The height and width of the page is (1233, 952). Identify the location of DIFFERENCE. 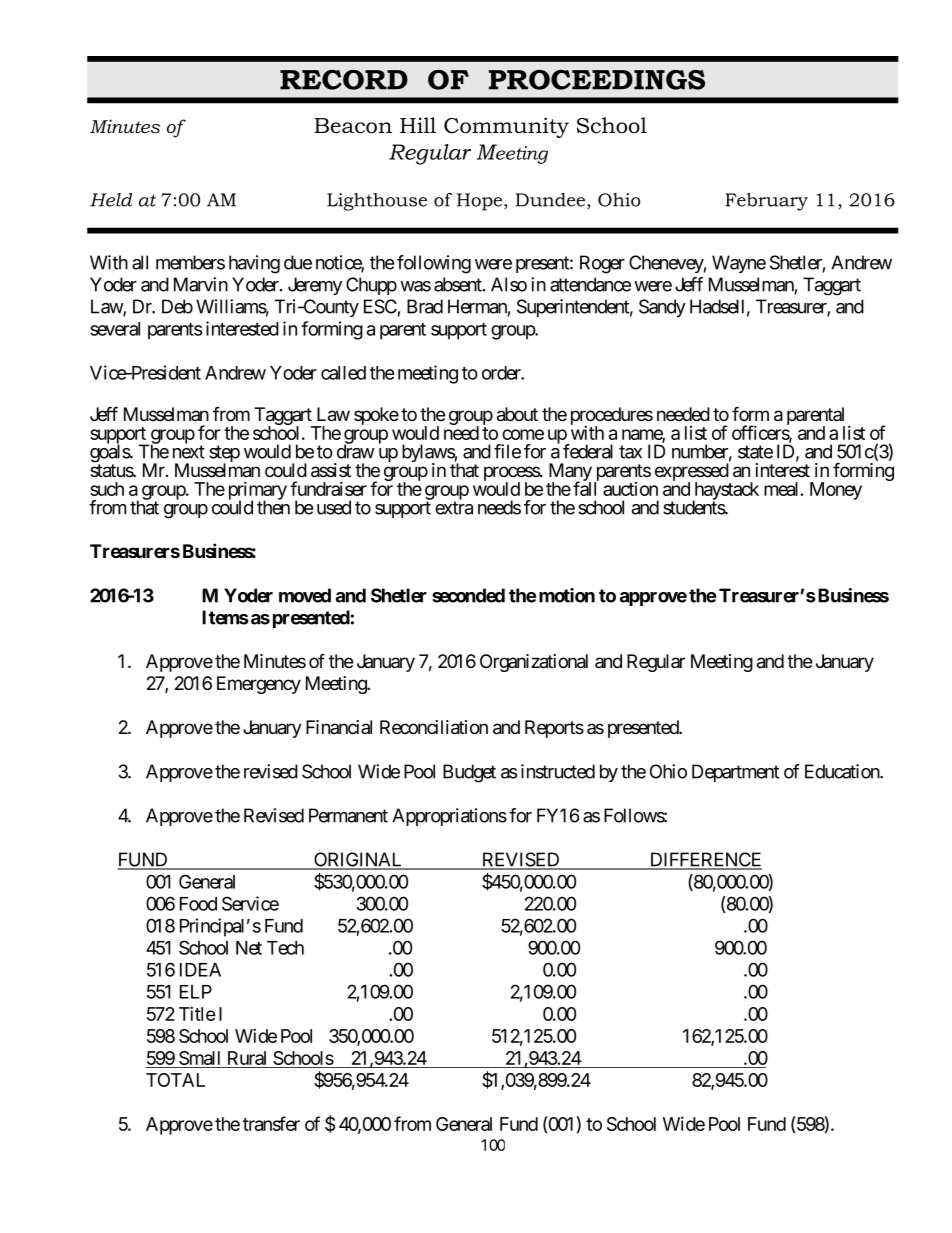
(704, 860).
